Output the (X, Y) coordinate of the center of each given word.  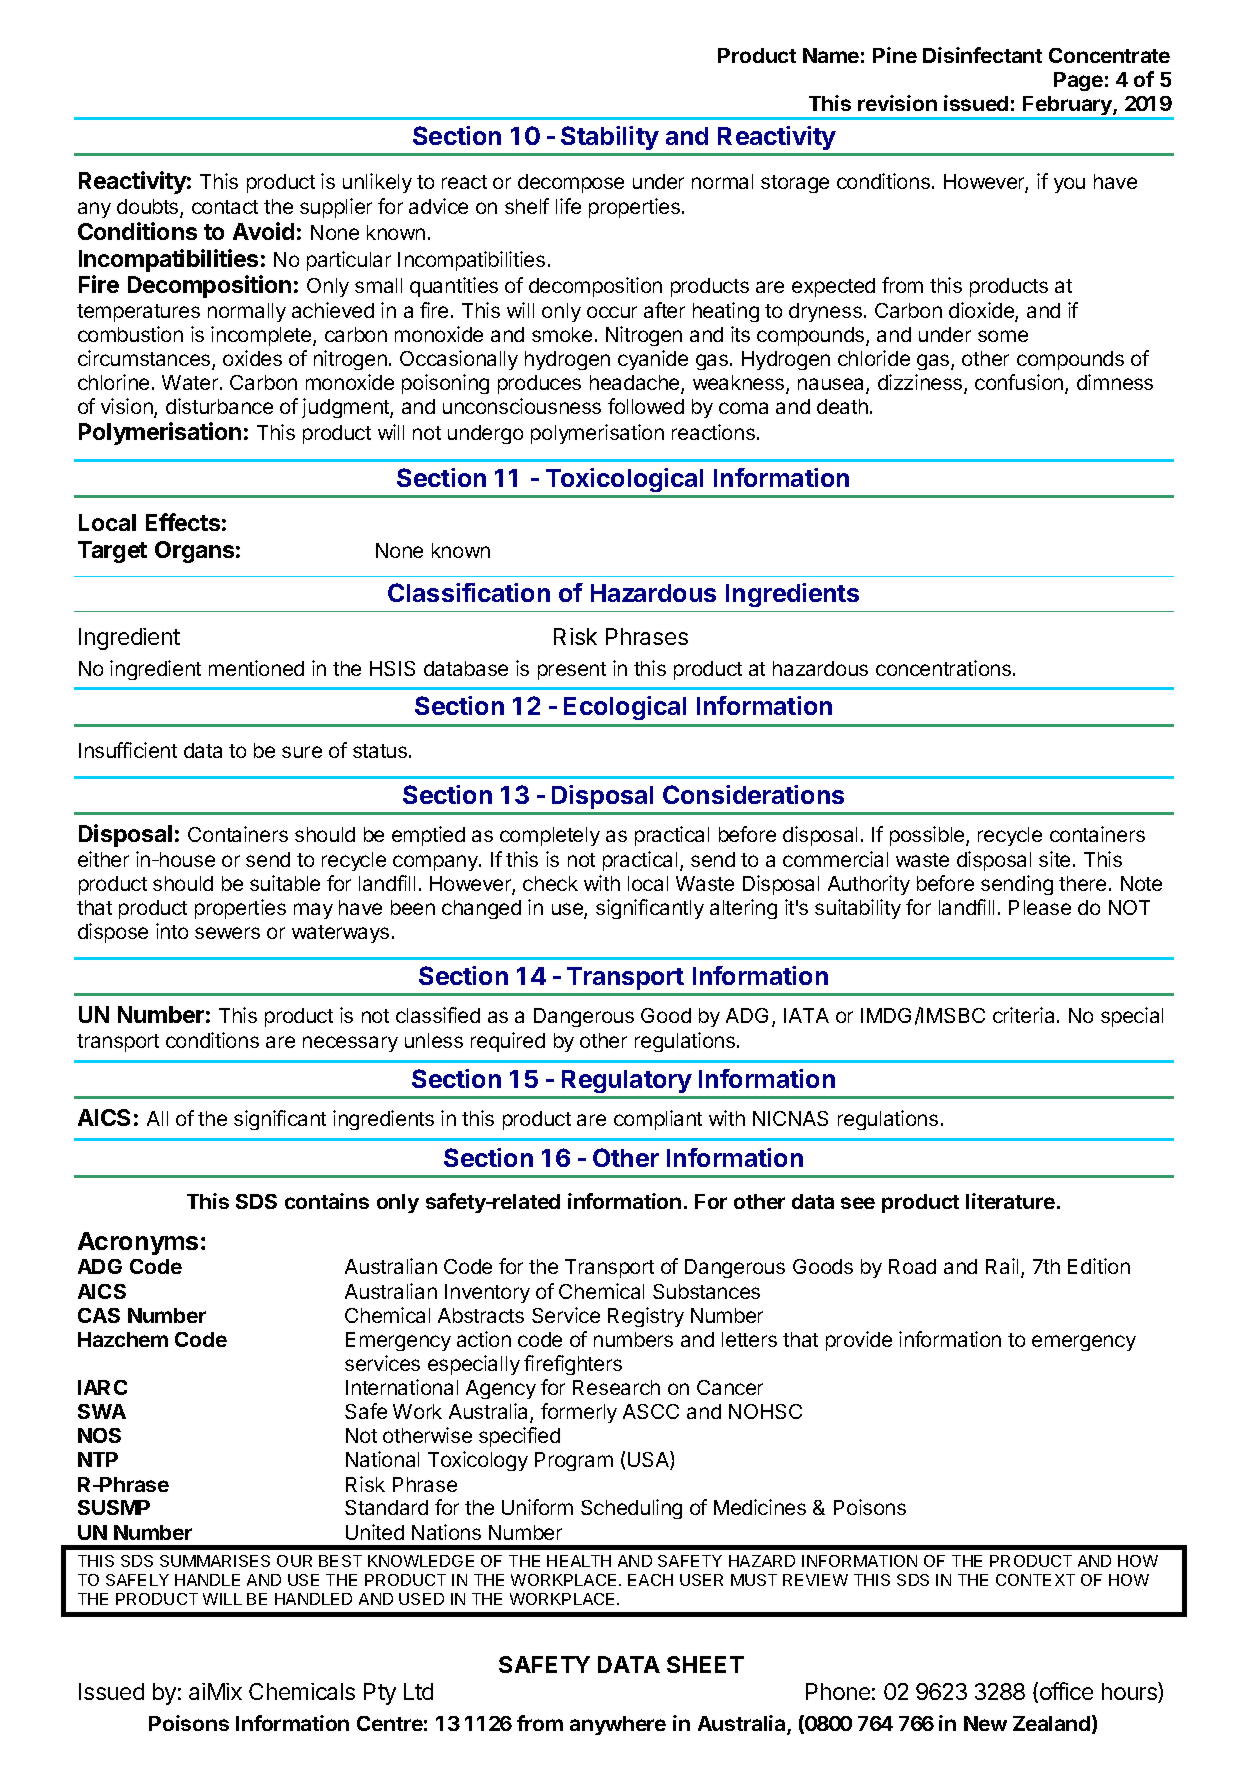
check (550, 883)
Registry (646, 1317)
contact (225, 207)
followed (646, 406)
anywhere (618, 1725)
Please (1040, 907)
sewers (227, 933)
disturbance (219, 406)
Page (1078, 81)
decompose (571, 183)
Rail (1002, 1266)
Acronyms (138, 1243)
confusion (1020, 383)
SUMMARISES (215, 1561)
